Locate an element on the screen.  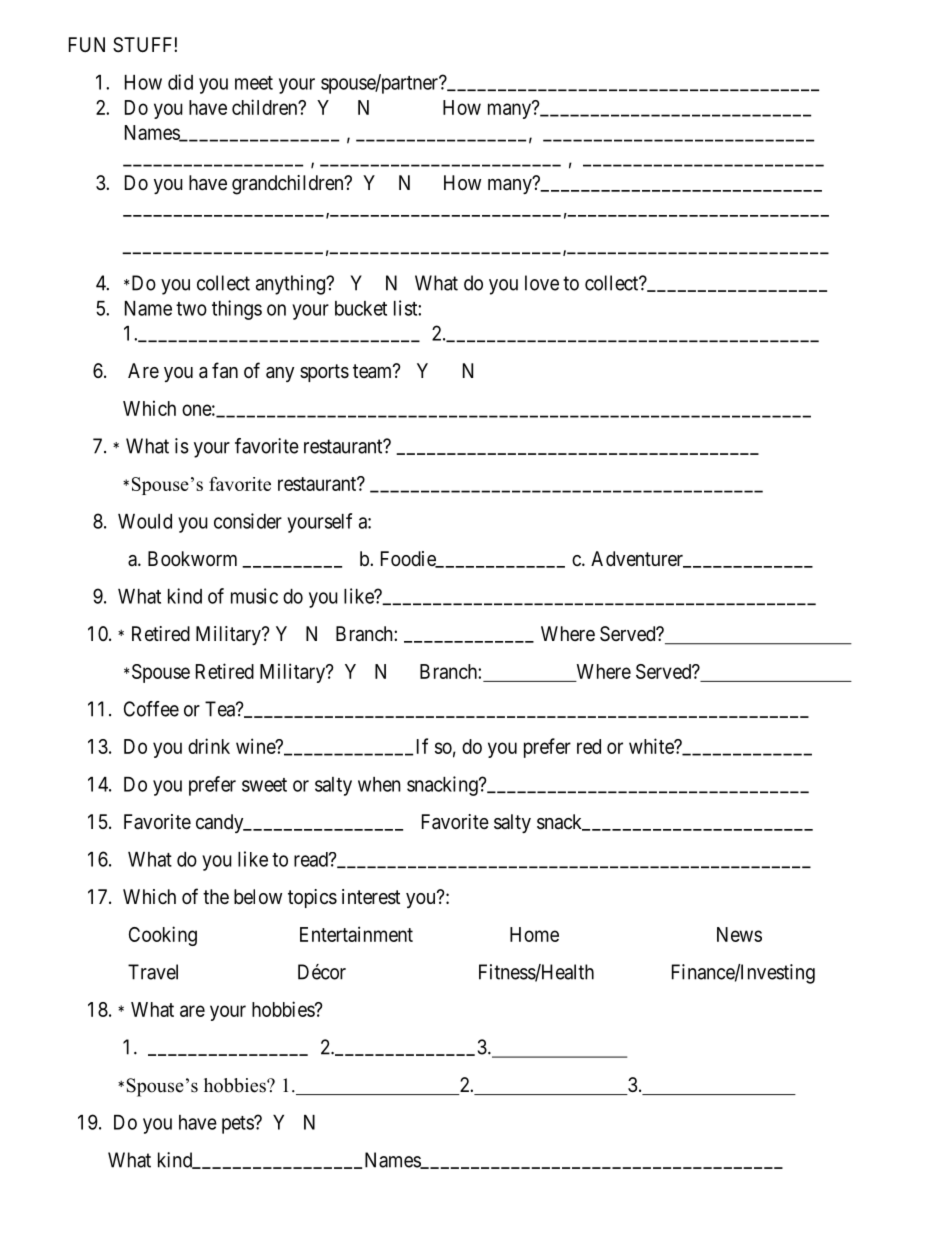
did is located at coordinates (180, 82).
